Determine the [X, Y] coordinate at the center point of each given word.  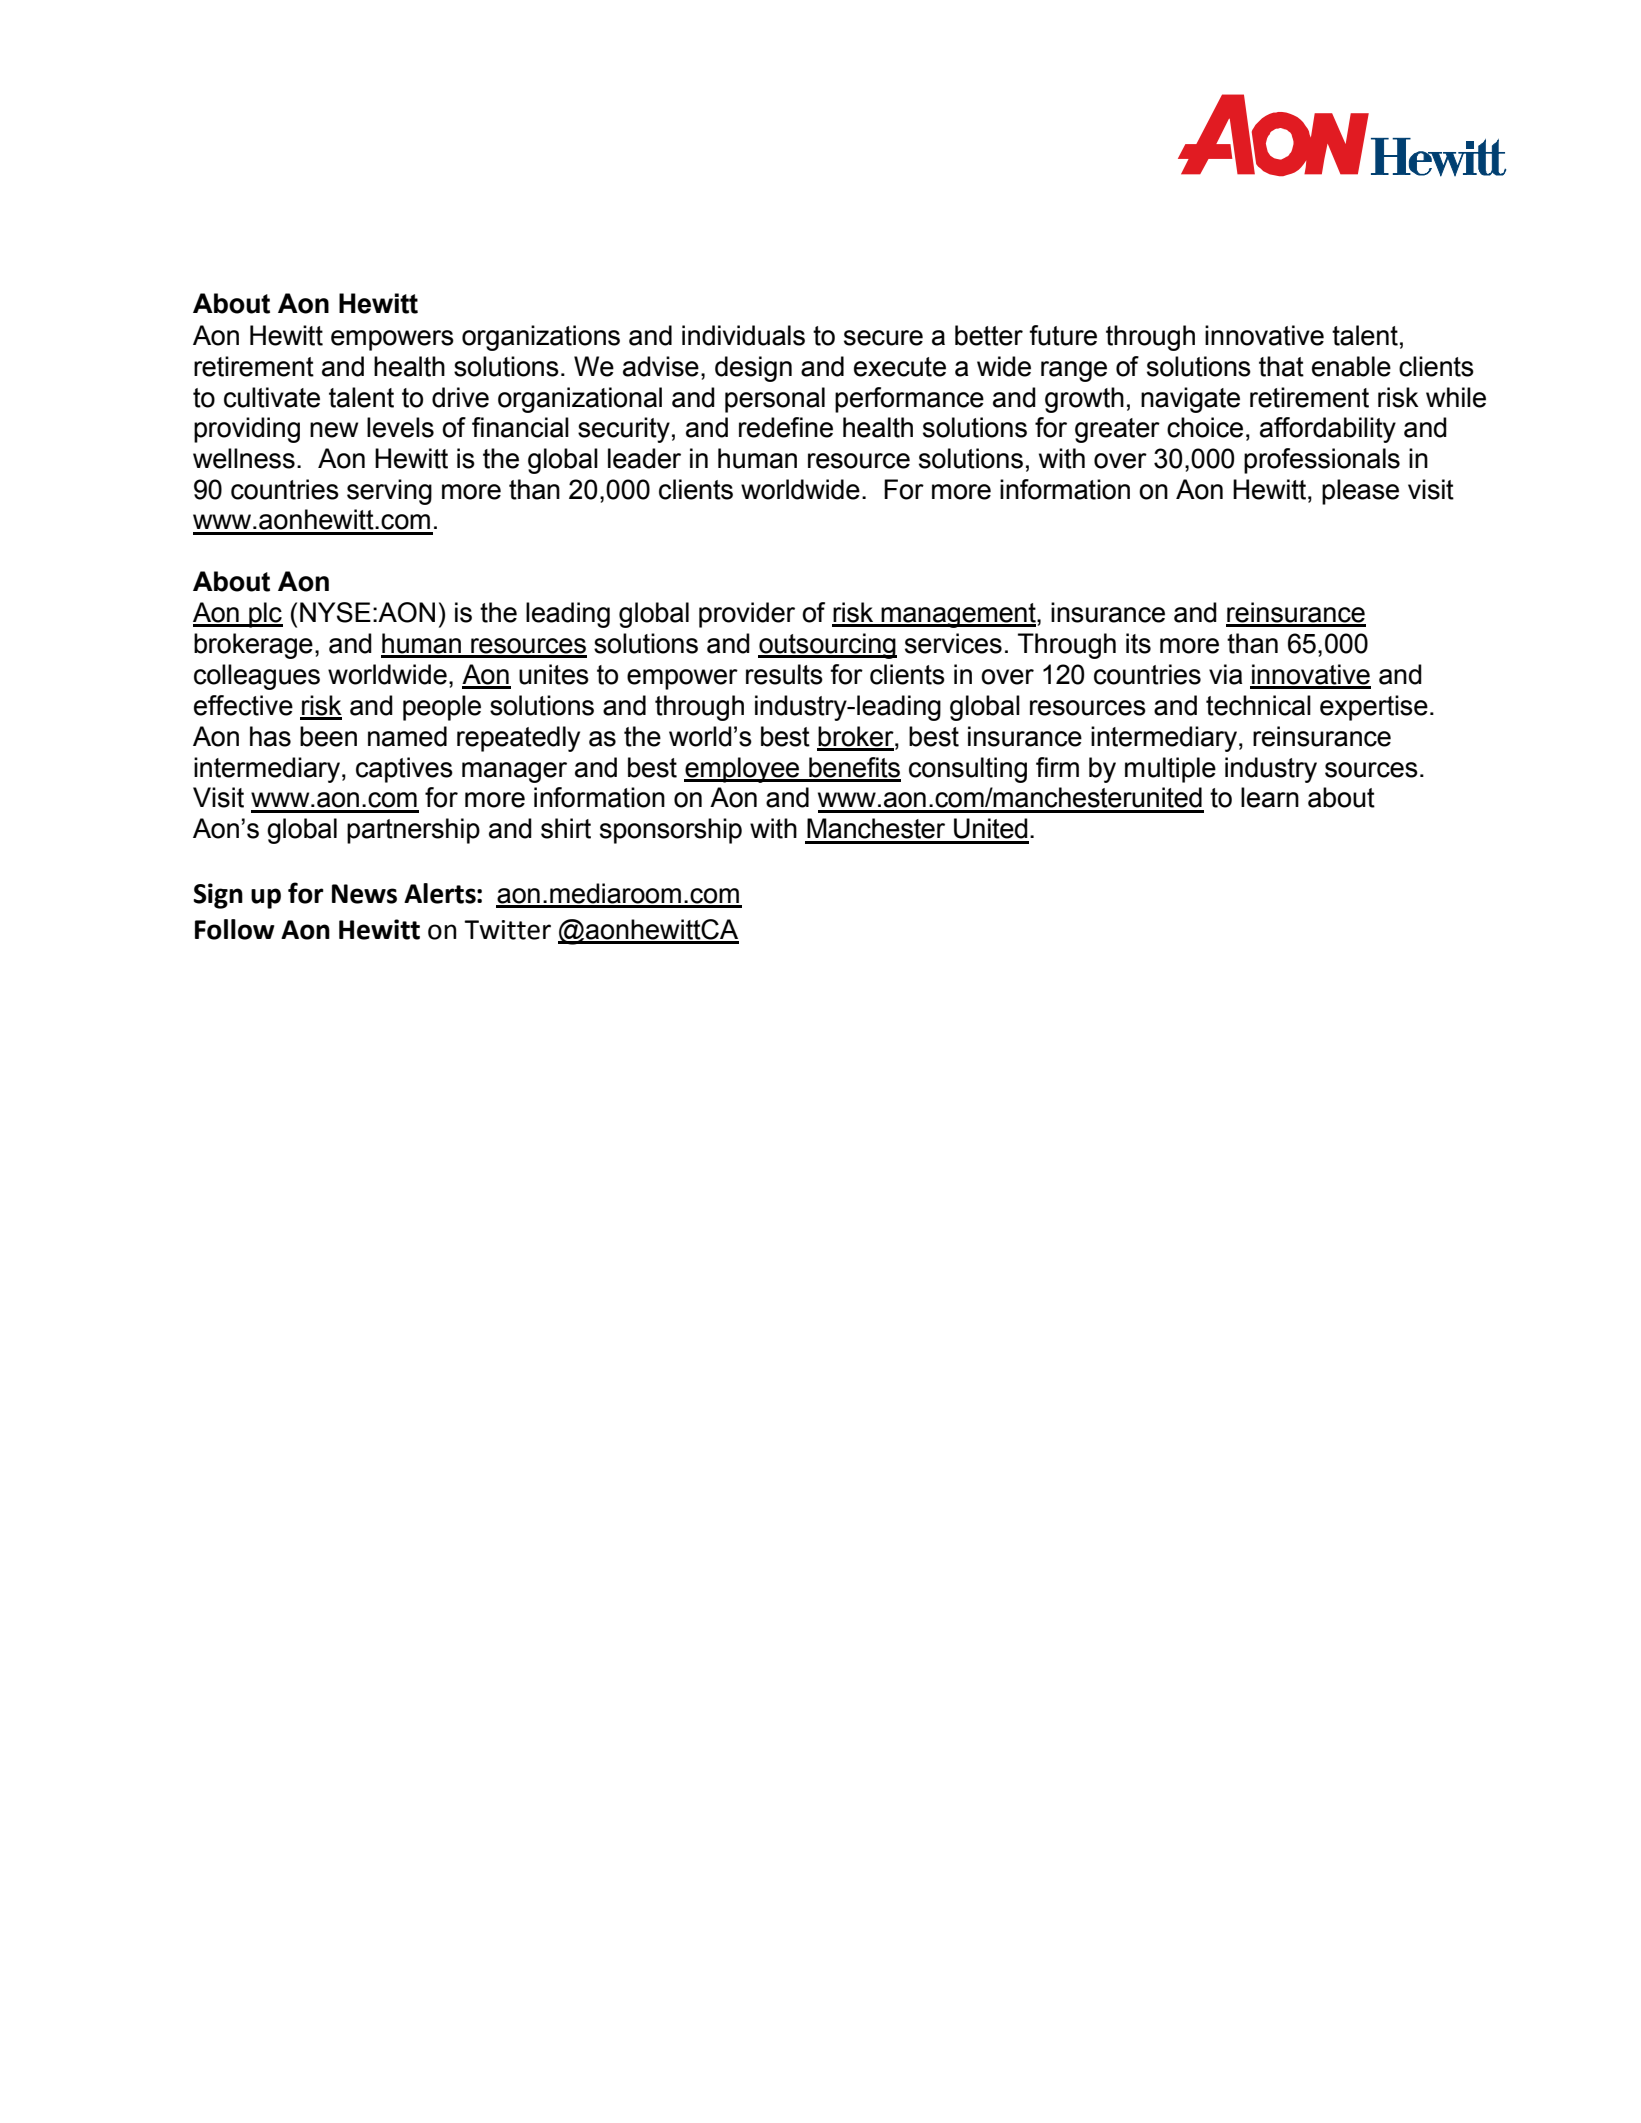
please [1360, 492]
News [364, 894]
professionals [1322, 461]
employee [743, 770]
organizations [541, 338]
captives [404, 770]
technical [1258, 705]
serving [389, 492]
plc [265, 615]
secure [883, 338]
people [442, 708]
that [1281, 366]
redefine [786, 427]
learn [1270, 797]
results [784, 674]
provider [747, 615]
